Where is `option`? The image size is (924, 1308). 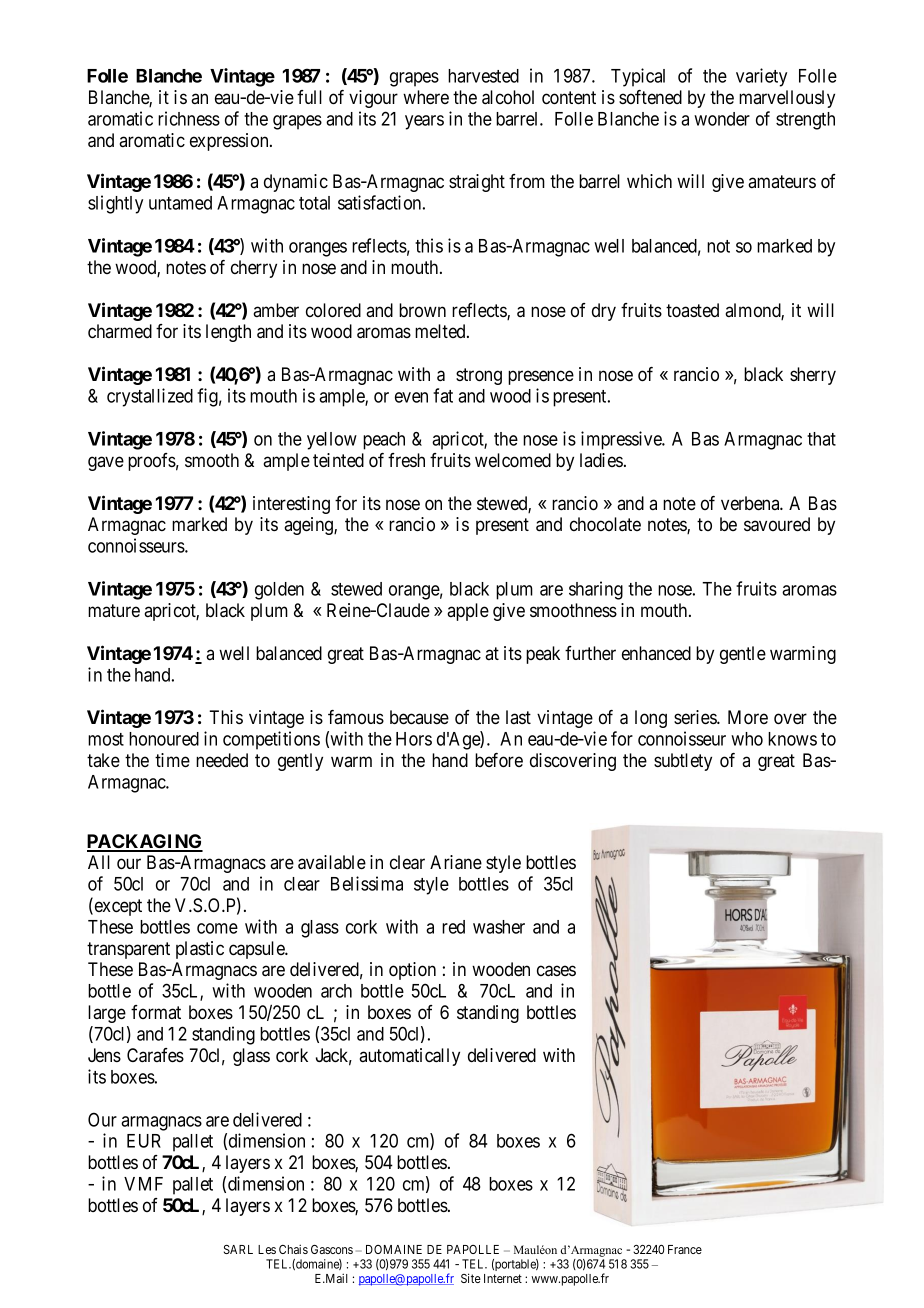
option is located at coordinates (412, 971).
